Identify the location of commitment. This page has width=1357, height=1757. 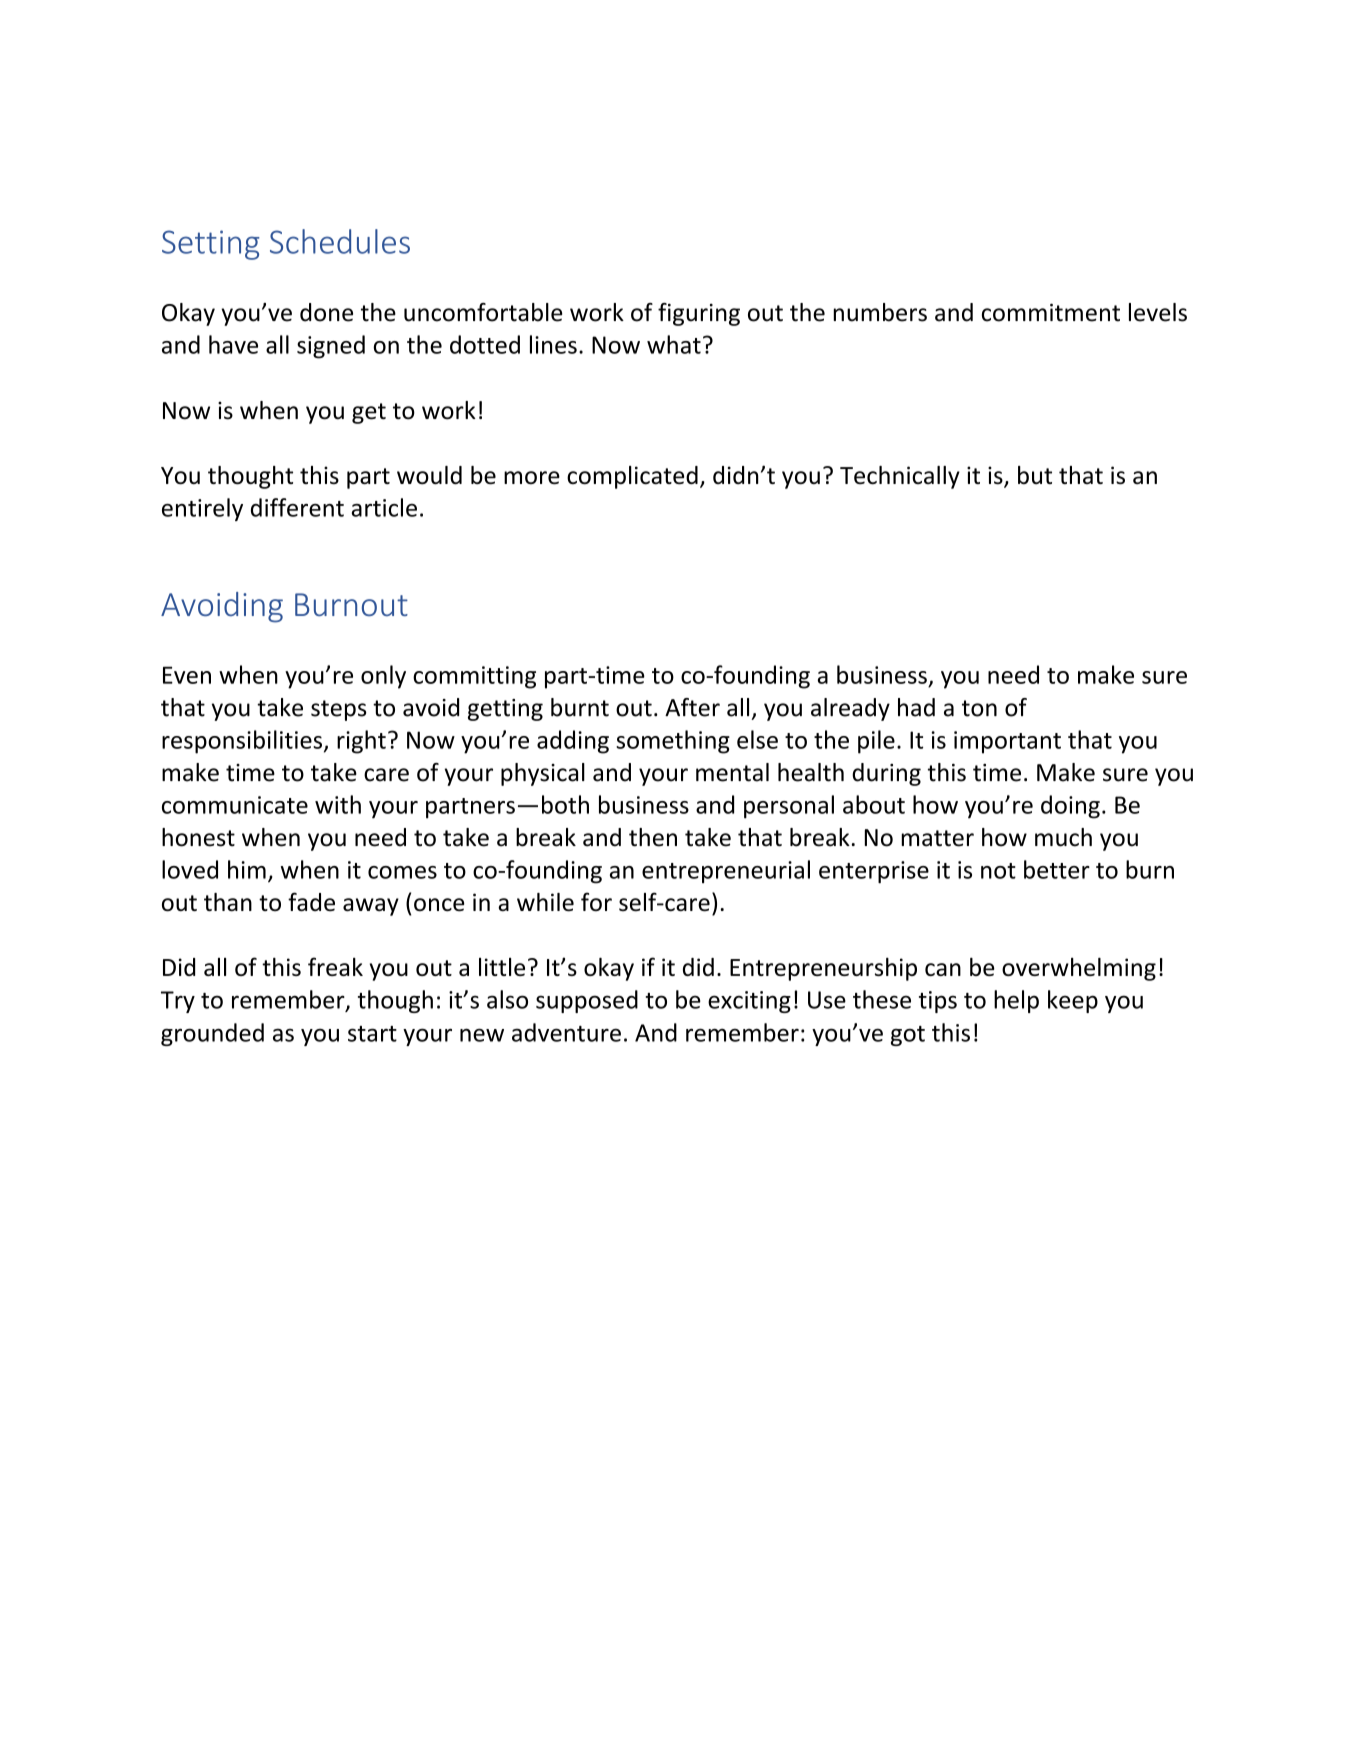
(1051, 312).
